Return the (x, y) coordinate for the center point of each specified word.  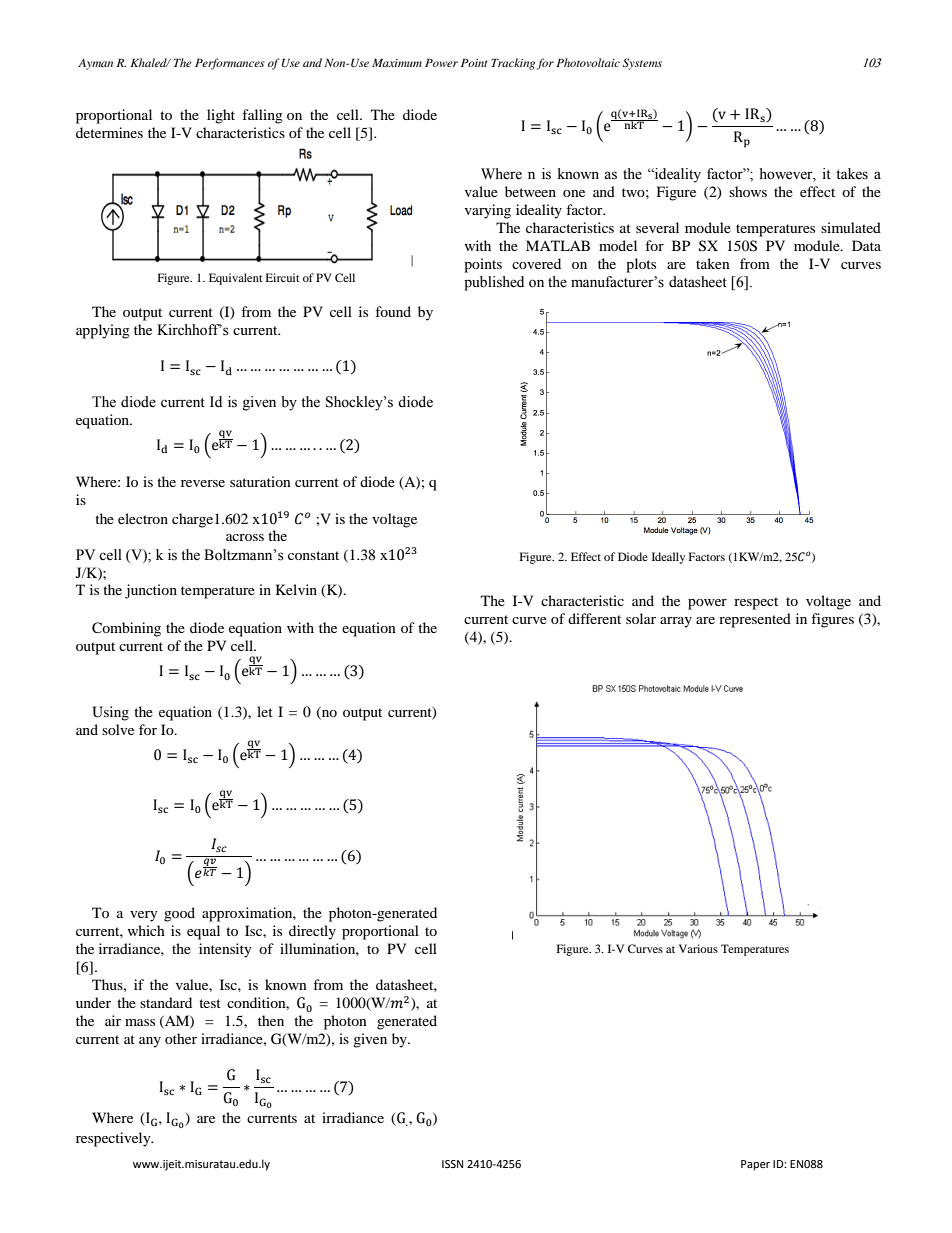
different (594, 618)
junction (151, 591)
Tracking (513, 64)
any (150, 1042)
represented (755, 620)
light (221, 116)
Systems (642, 64)
